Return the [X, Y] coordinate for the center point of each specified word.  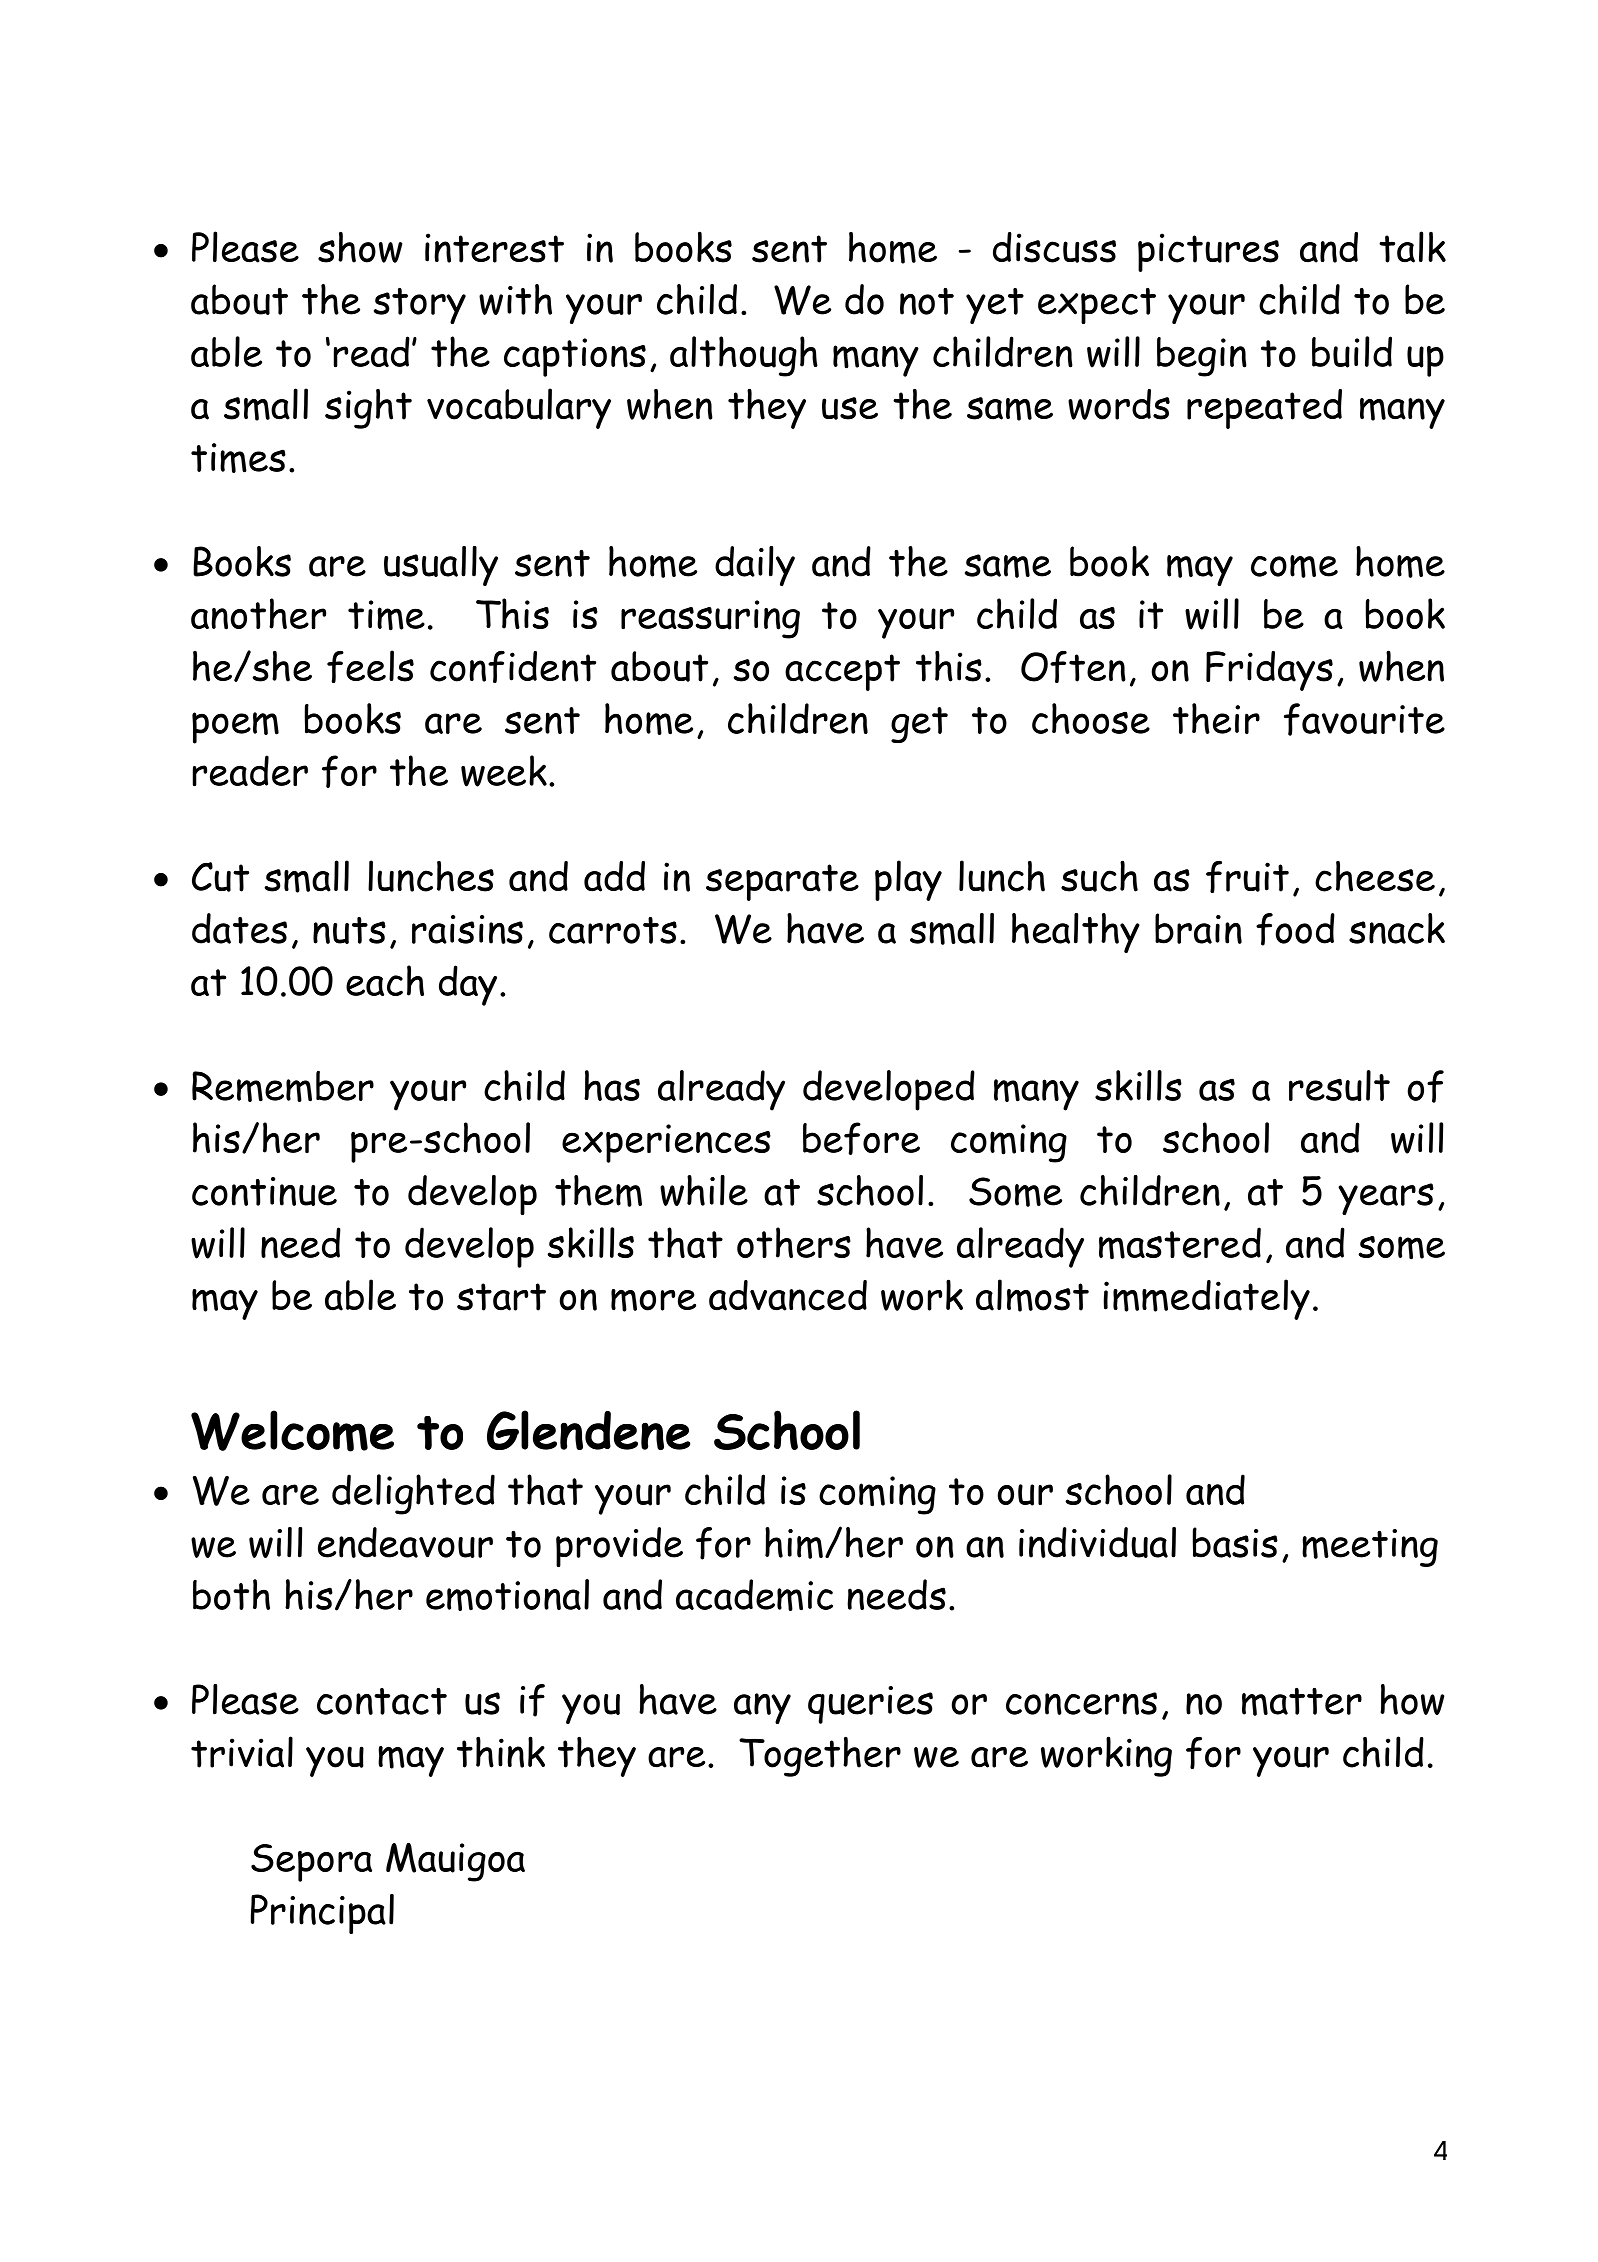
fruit [1247, 877]
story [420, 306]
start [501, 1297]
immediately [1206, 1299]
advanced [788, 1295]
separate [782, 882]
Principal [322, 1914]
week [504, 771]
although [744, 356]
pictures [1208, 252]
